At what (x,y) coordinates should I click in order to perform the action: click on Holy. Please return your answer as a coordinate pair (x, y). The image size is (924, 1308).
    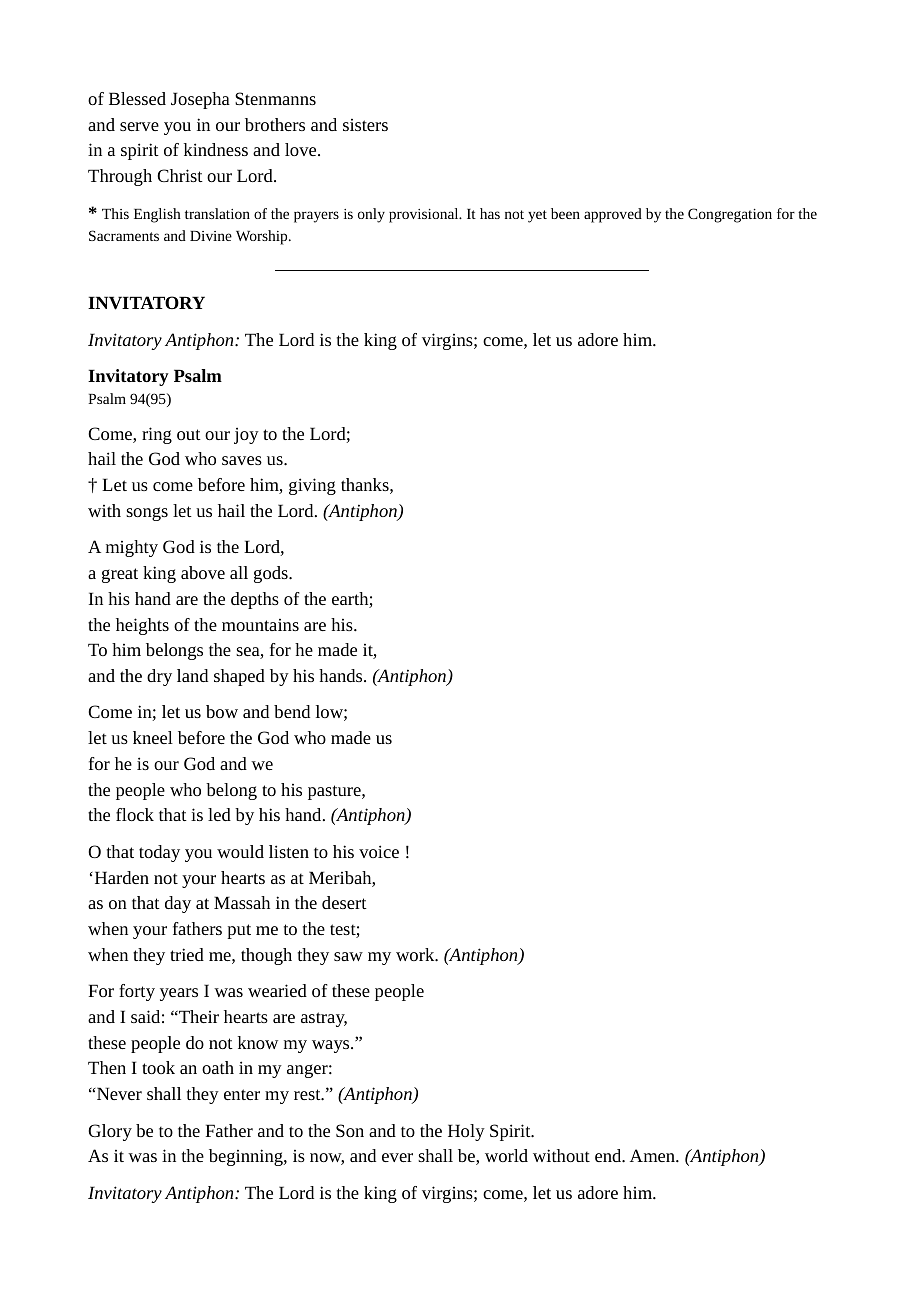
    Looking at the image, I should click on (466, 1132).
